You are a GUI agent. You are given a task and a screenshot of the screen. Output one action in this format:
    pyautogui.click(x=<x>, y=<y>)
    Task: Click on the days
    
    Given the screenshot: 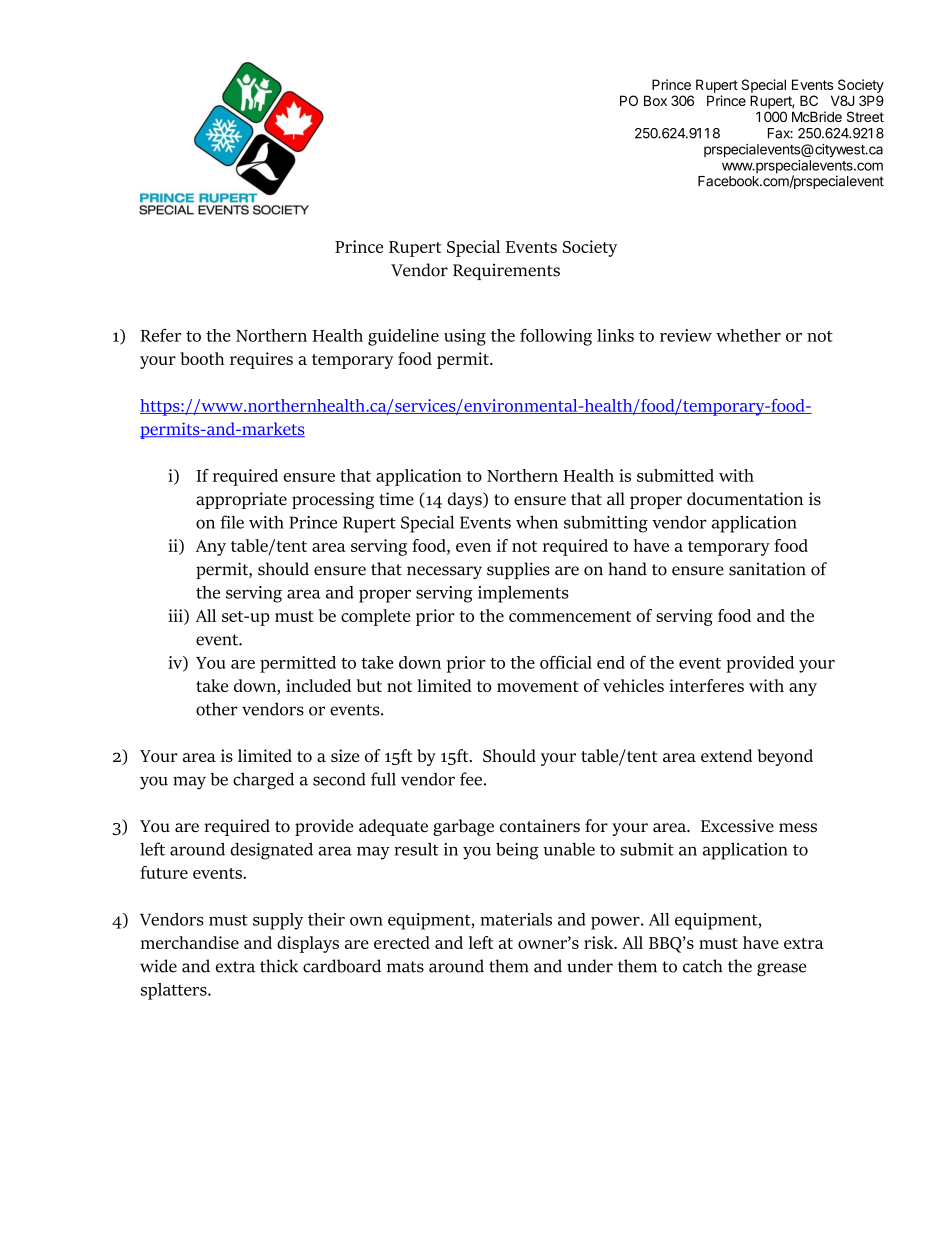 What is the action you would take?
    pyautogui.click(x=466, y=500)
